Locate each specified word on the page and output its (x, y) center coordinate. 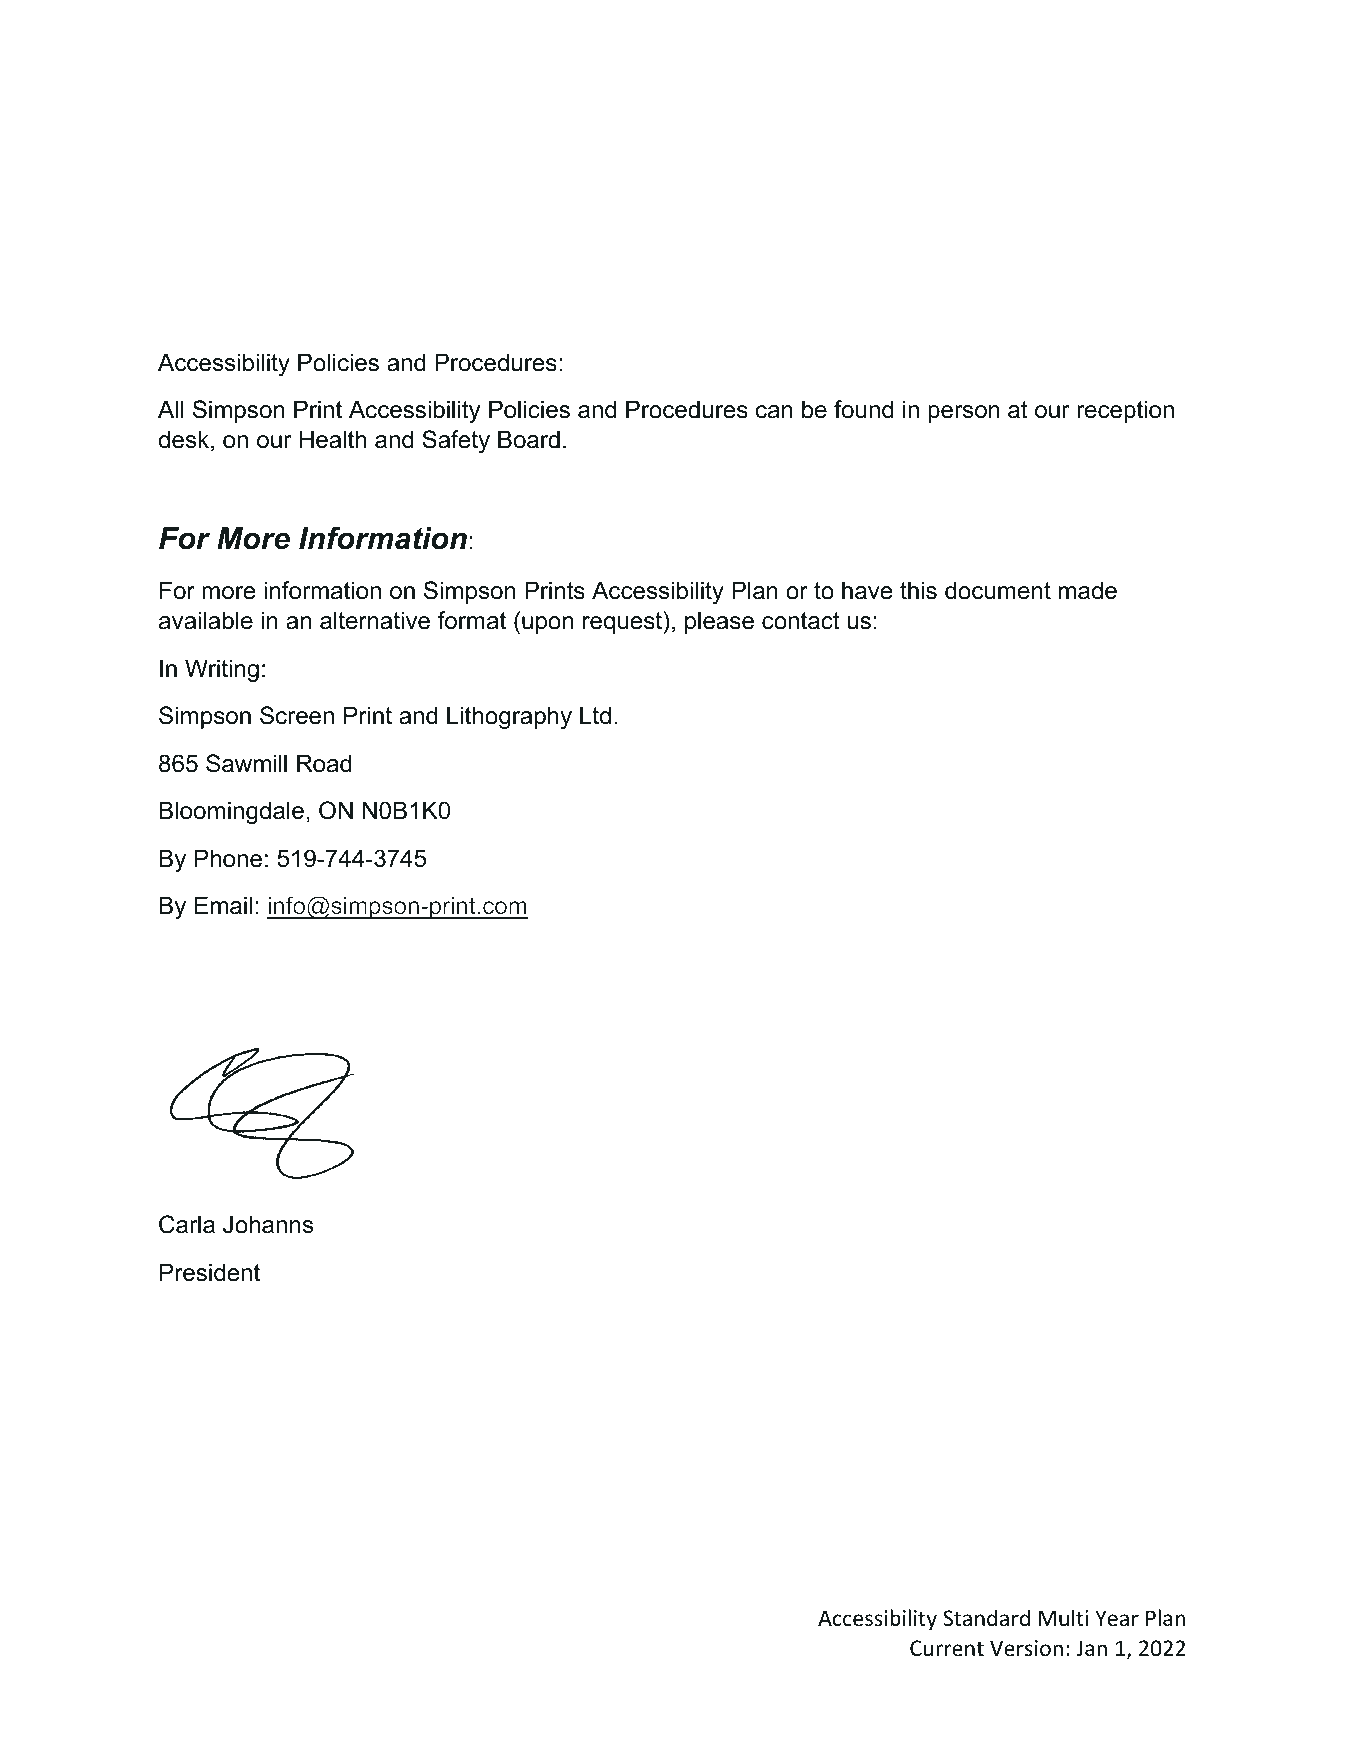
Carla (187, 1224)
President (210, 1272)
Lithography (509, 717)
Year (1117, 1618)
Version (1026, 1648)
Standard (986, 1618)
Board (529, 439)
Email (223, 905)
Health (333, 439)
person (964, 414)
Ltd (595, 715)
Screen (297, 715)
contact (801, 621)
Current (947, 1648)
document (998, 590)
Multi (1063, 1617)
